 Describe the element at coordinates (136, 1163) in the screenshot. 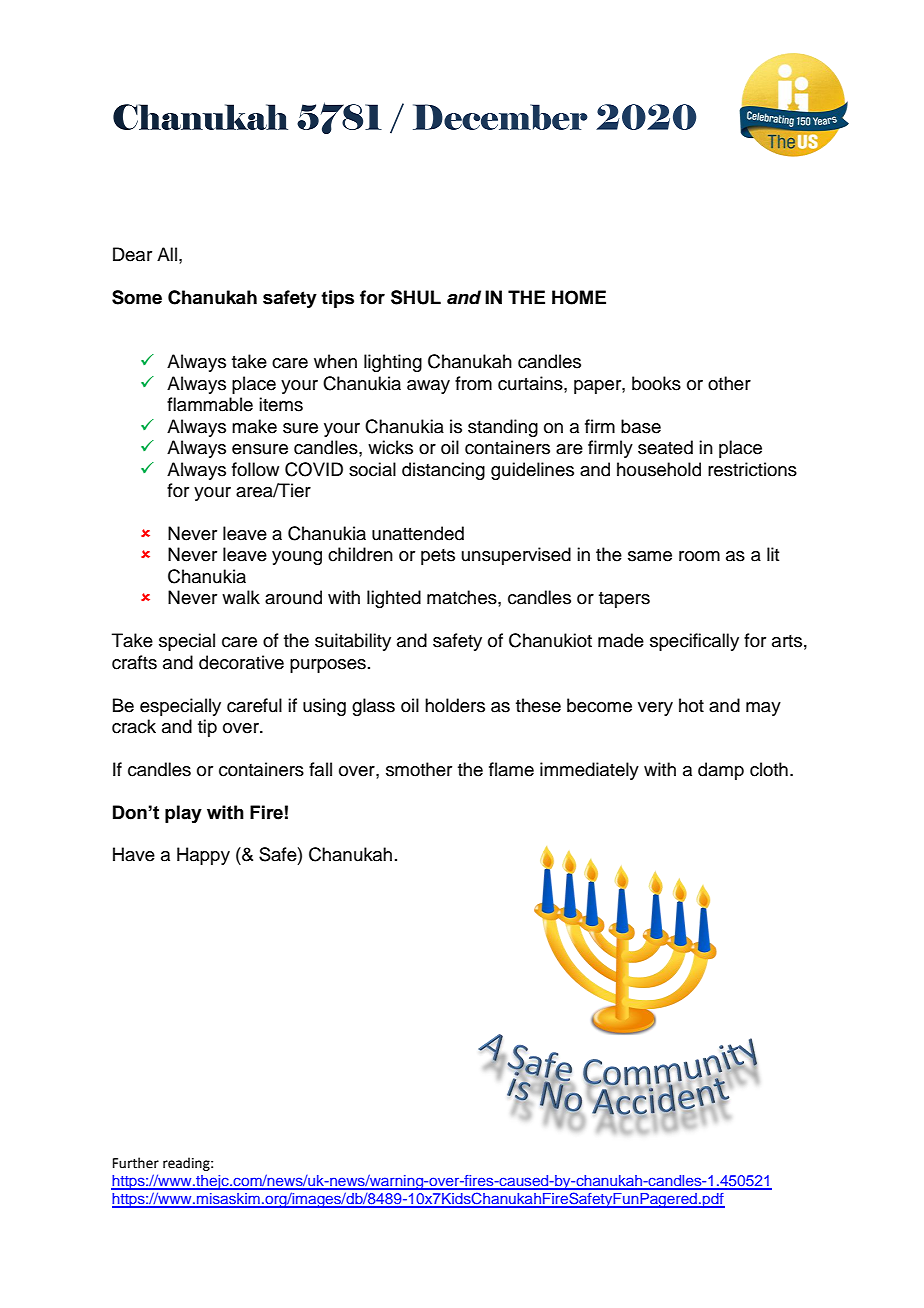

I see `Further` at that location.
